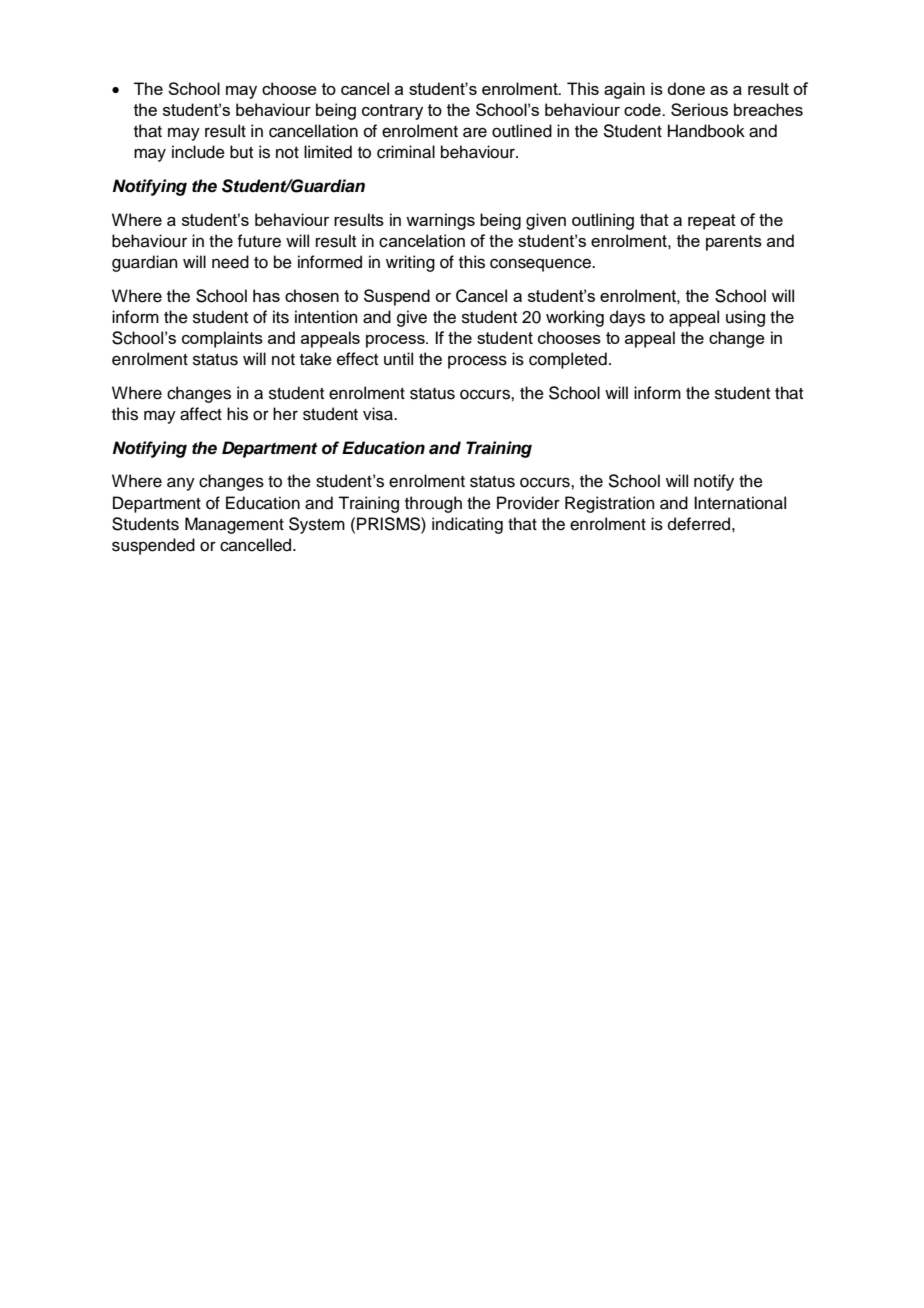  I want to click on indicating, so click(467, 525).
